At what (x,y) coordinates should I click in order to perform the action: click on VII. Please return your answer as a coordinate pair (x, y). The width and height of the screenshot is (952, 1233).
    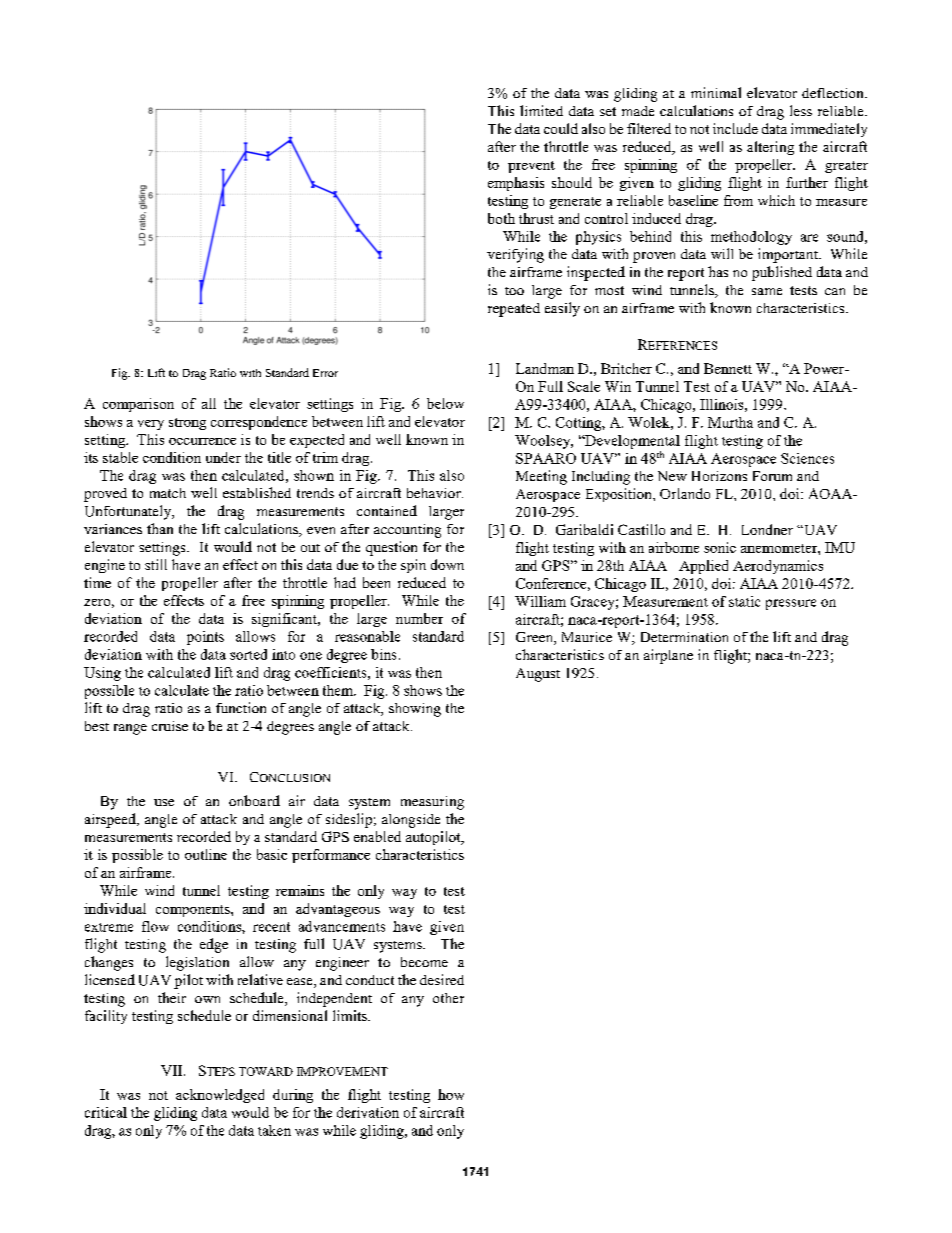
    Looking at the image, I should click on (173, 1070).
